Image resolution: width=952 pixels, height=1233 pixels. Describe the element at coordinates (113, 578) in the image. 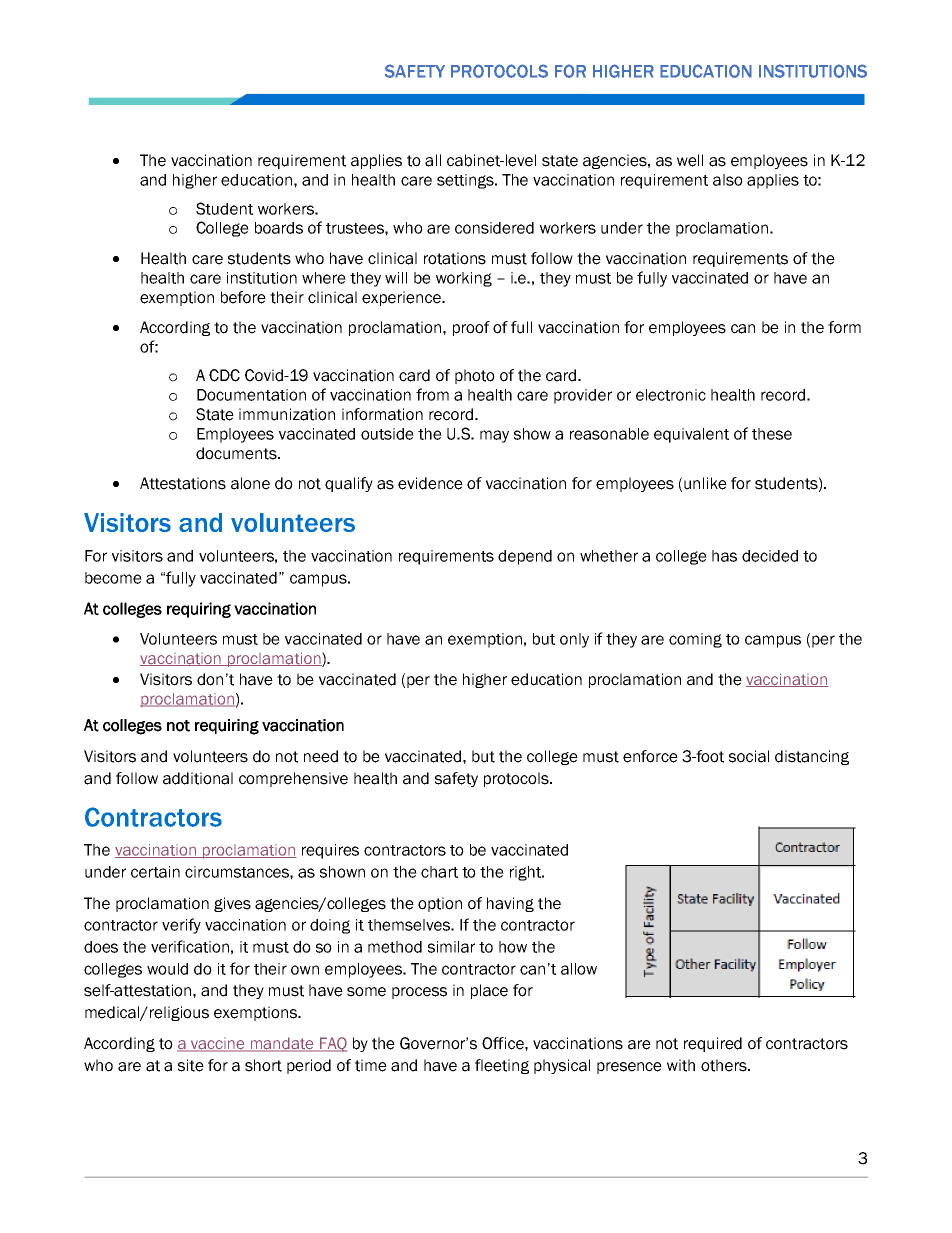

I see `become` at that location.
